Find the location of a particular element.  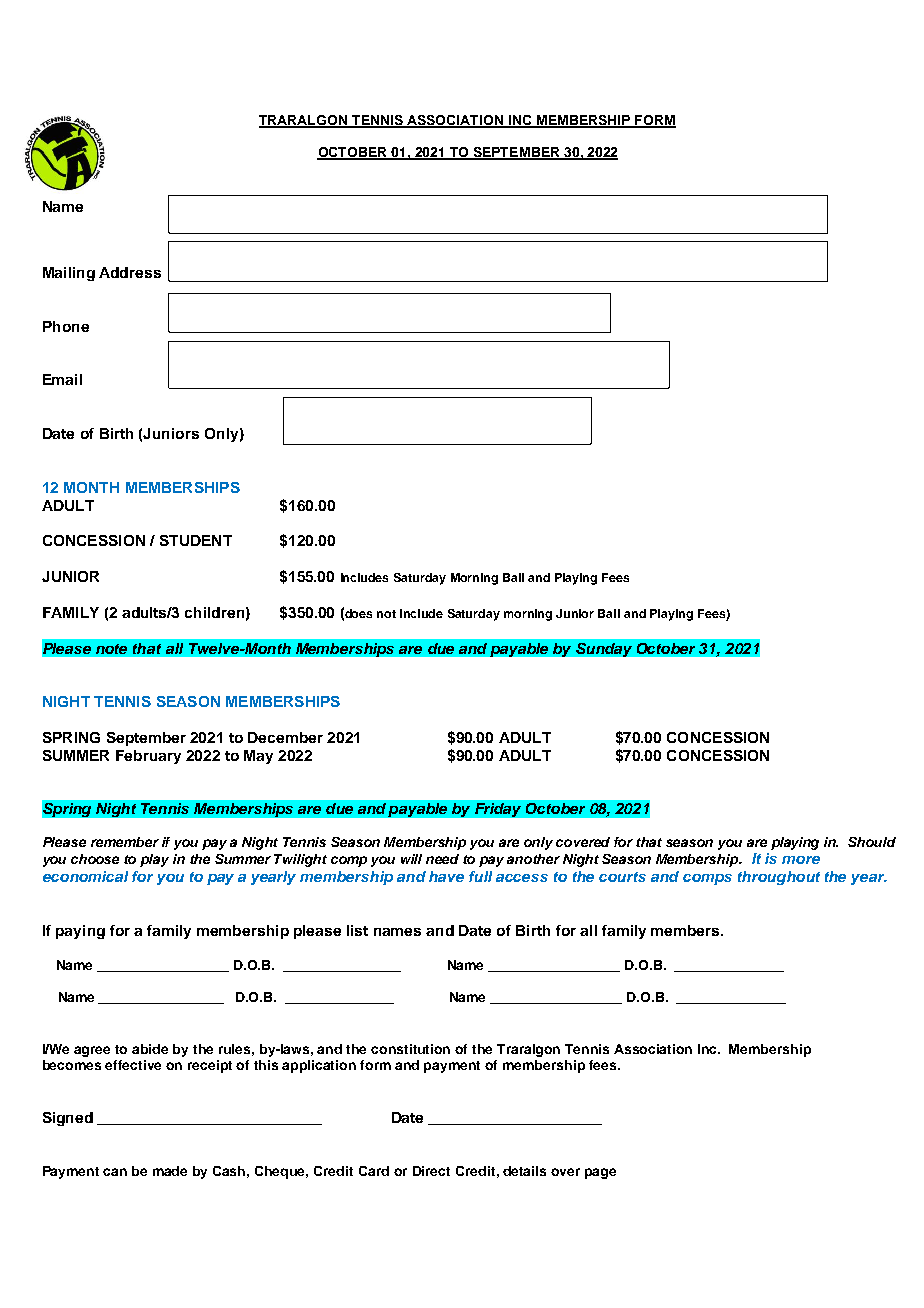

Phone is located at coordinates (66, 326).
